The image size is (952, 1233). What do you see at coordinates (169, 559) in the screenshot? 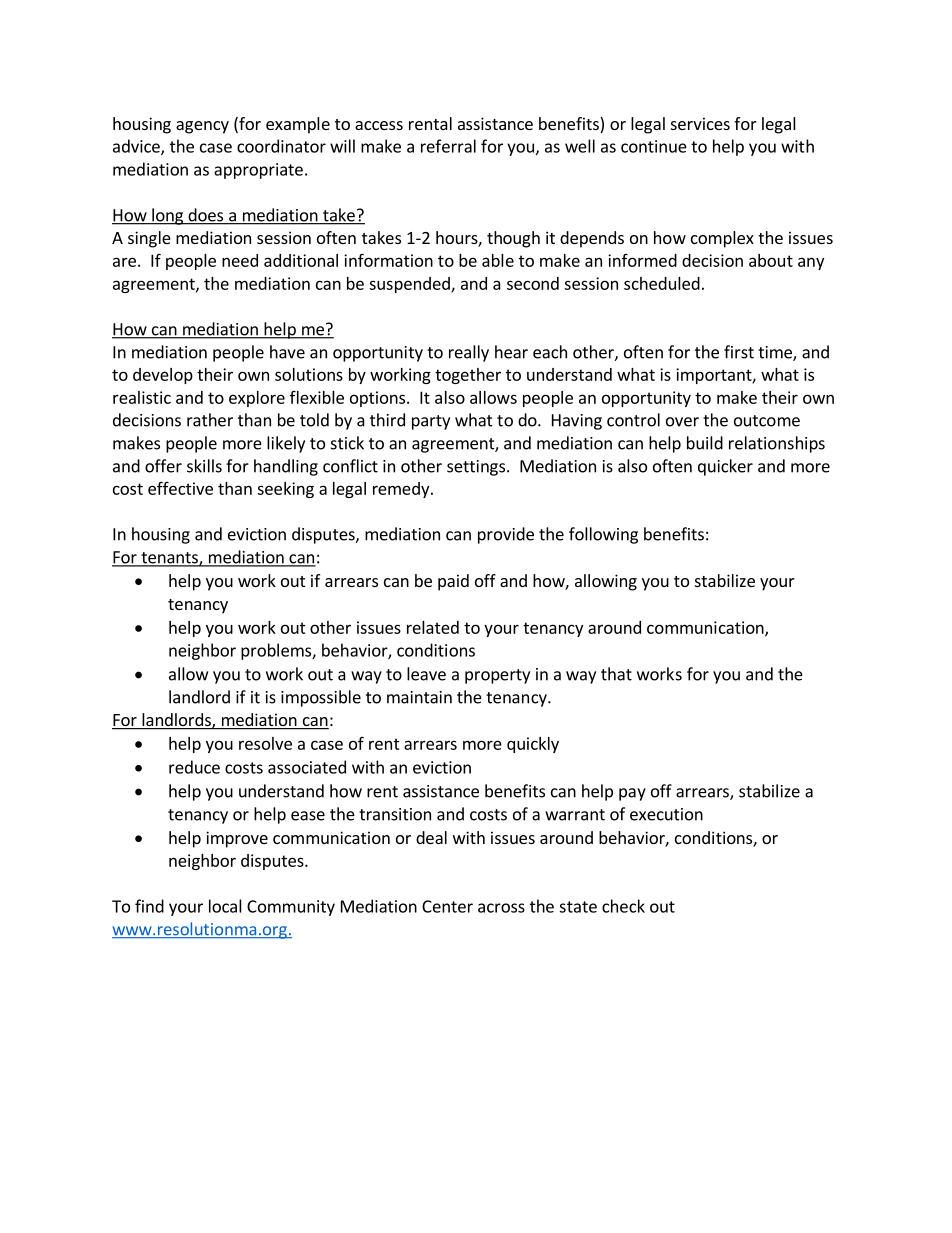
I see `tenants` at bounding box center [169, 559].
